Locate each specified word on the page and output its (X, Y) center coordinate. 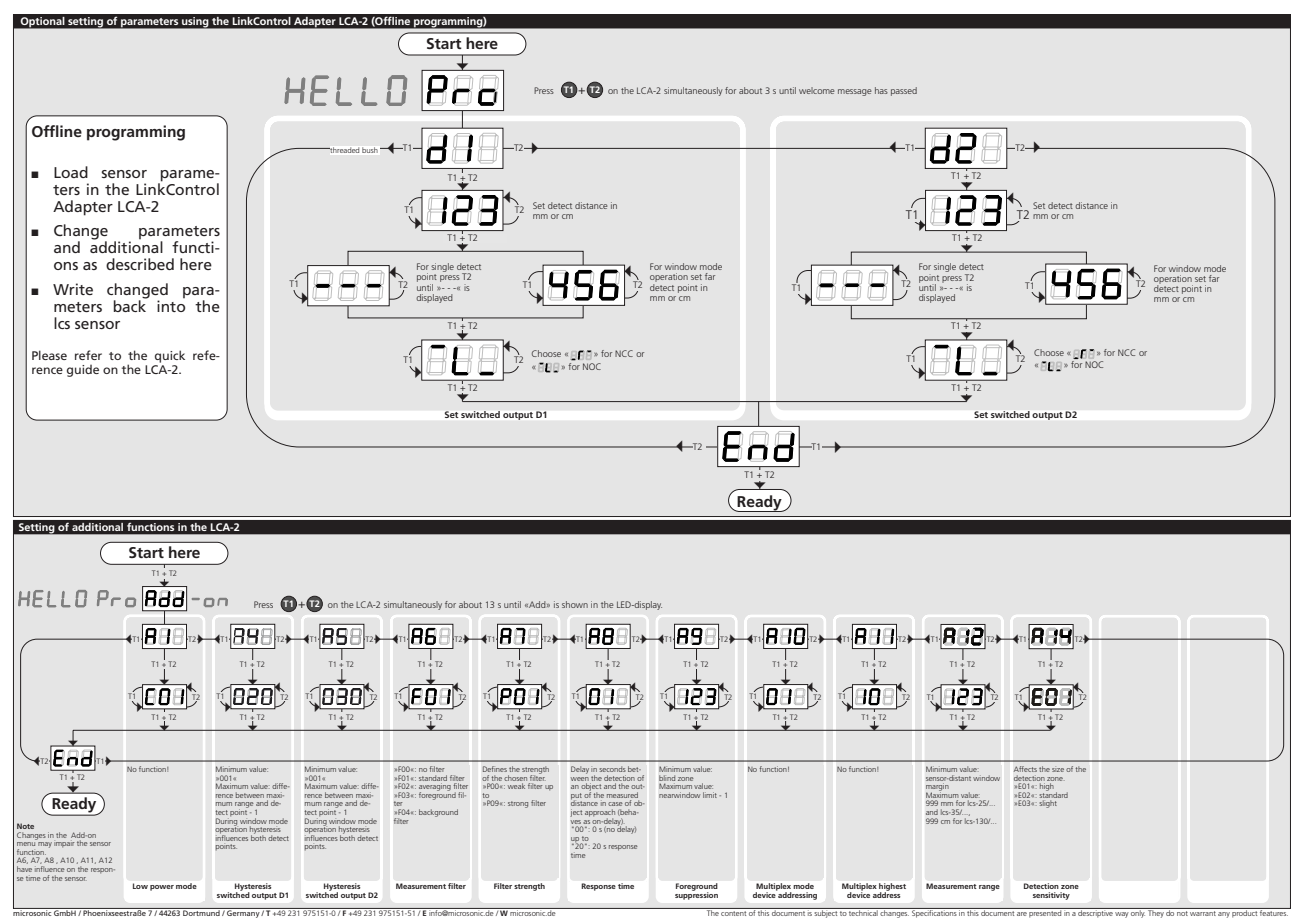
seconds (613, 769)
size (1058, 770)
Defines (495, 769)
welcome (817, 90)
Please (49, 355)
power (162, 888)
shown (575, 604)
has (881, 90)
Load (71, 172)
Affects (1025, 769)
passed (904, 91)
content (733, 913)
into (171, 305)
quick (170, 356)
